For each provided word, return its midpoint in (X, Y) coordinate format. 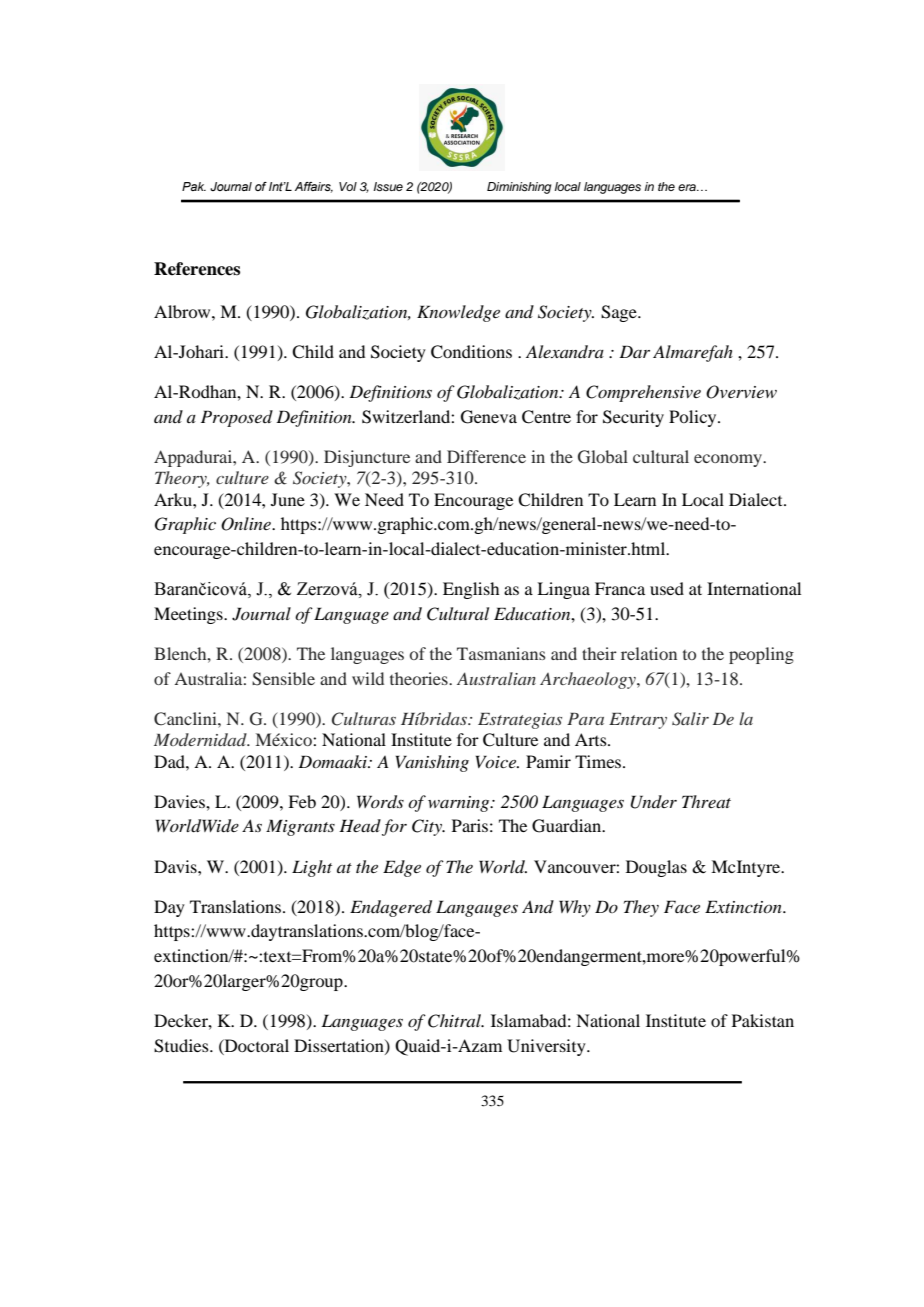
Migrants (300, 827)
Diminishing (519, 188)
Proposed (237, 418)
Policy (694, 418)
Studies (182, 1046)
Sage (620, 313)
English (471, 590)
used (667, 588)
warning (460, 804)
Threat (706, 801)
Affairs (314, 187)
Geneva (489, 417)
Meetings (189, 615)
